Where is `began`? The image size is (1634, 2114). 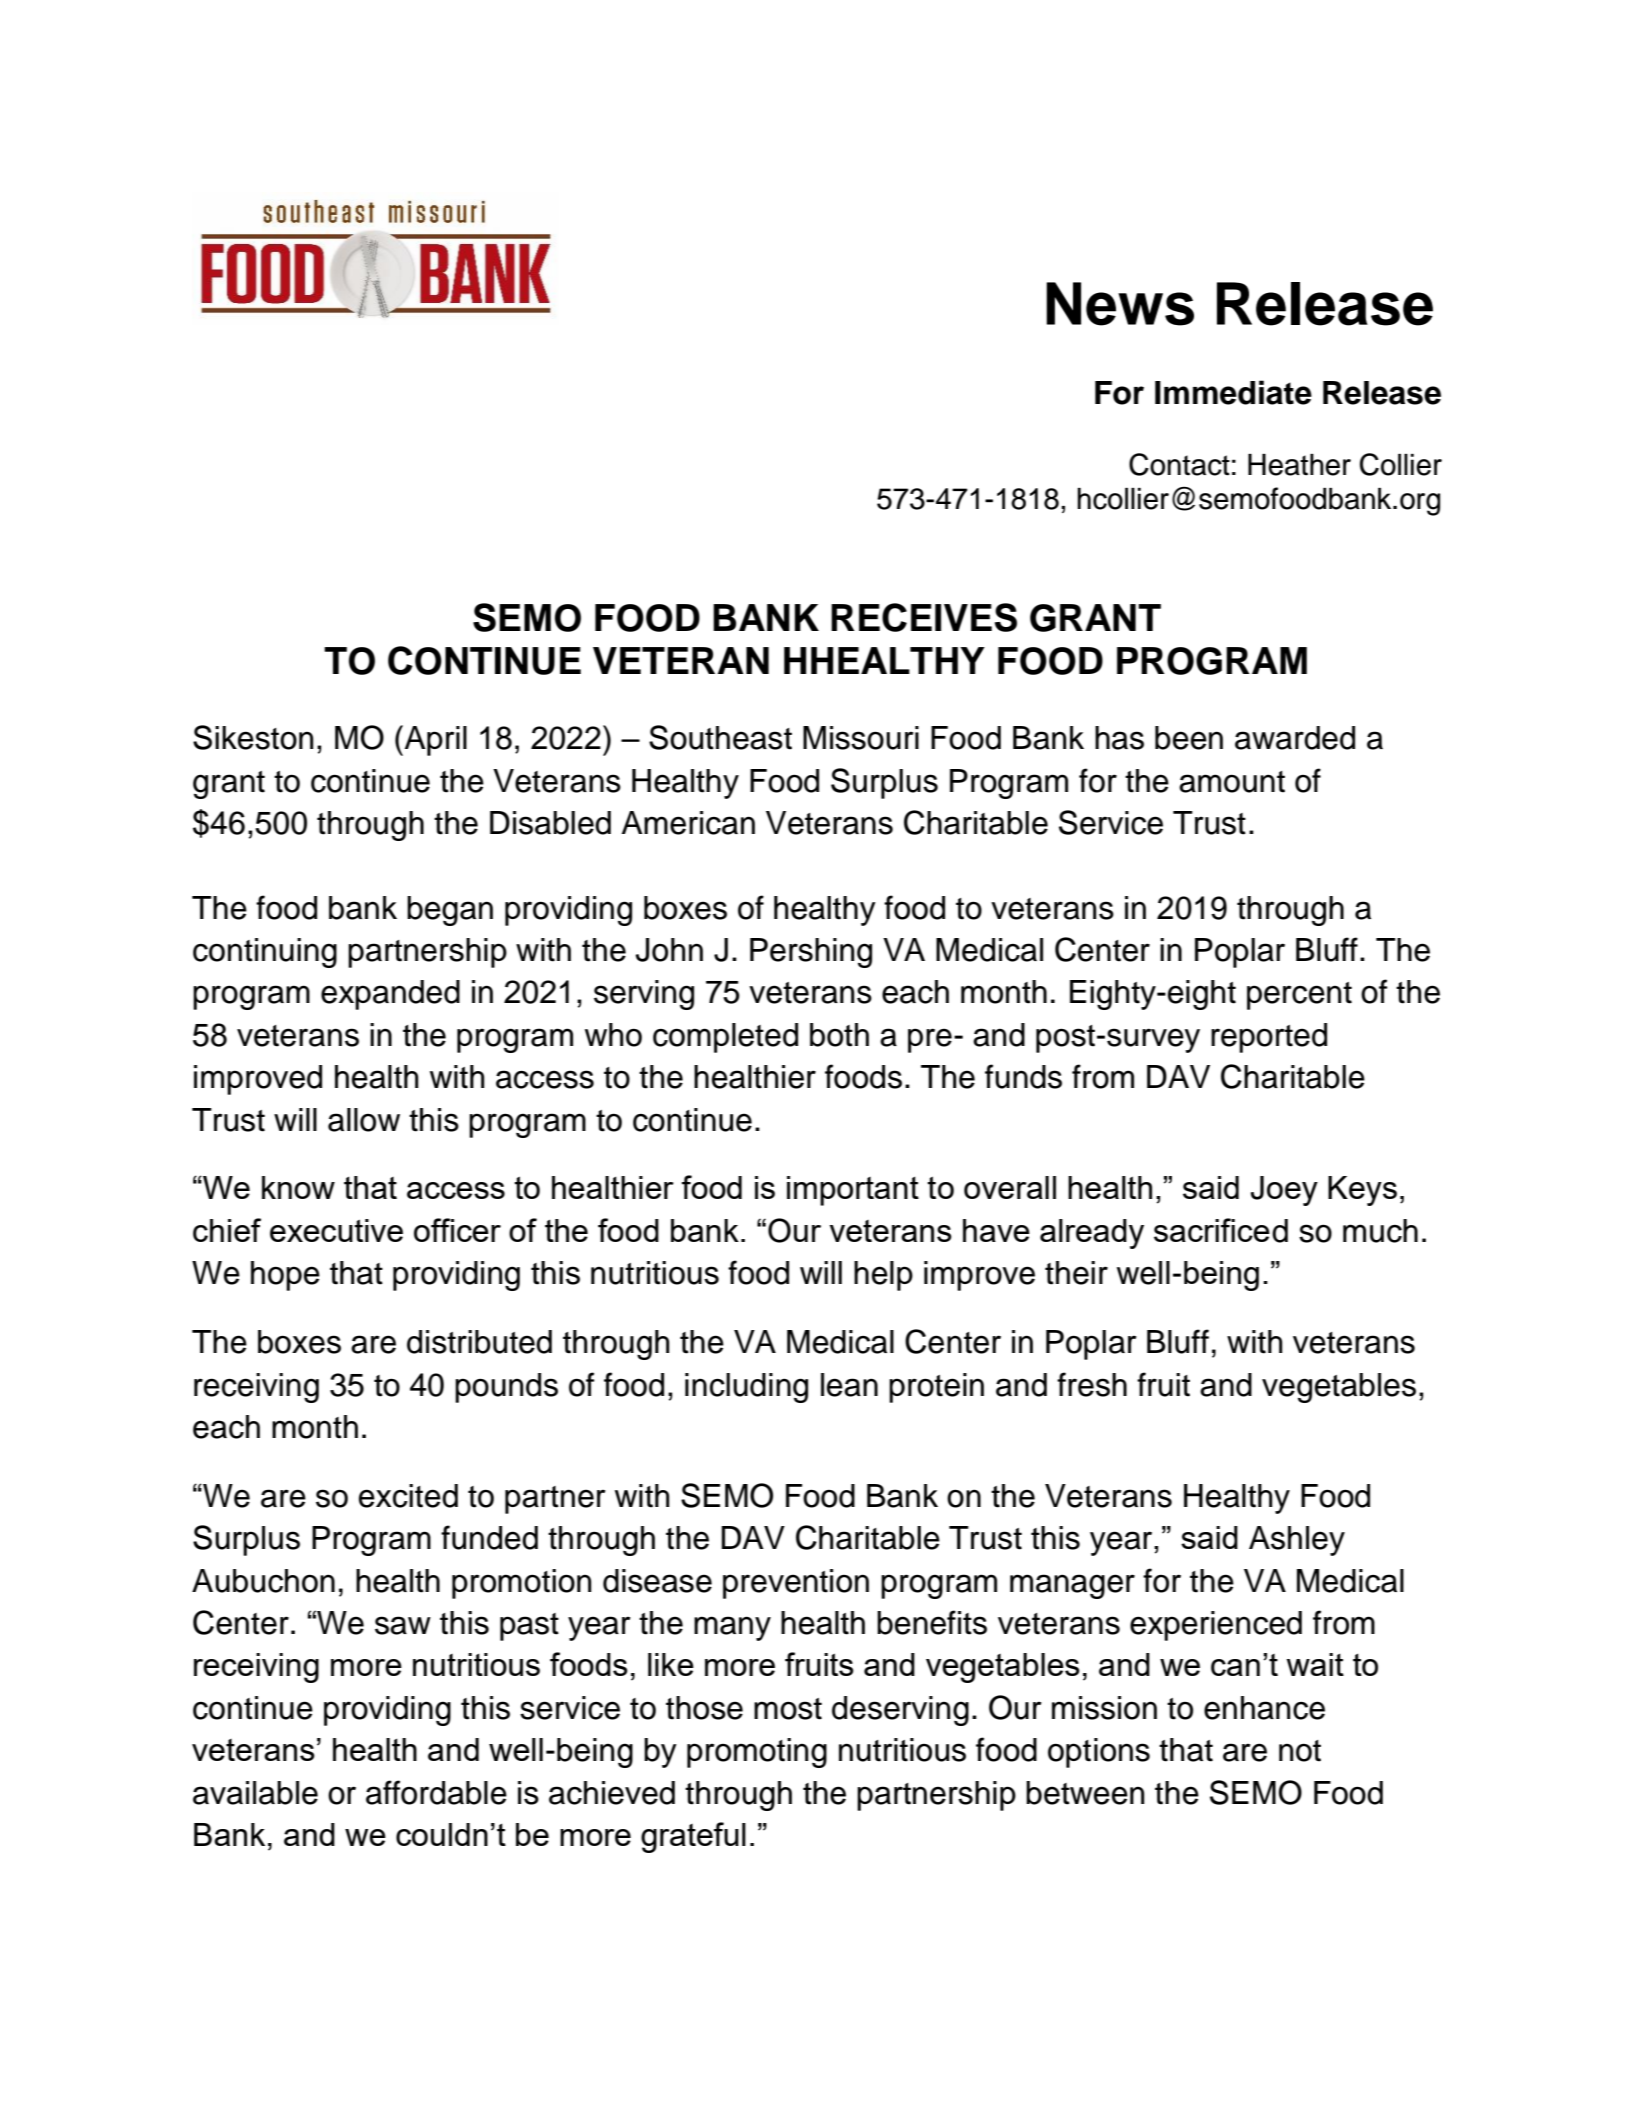
began is located at coordinates (450, 911).
